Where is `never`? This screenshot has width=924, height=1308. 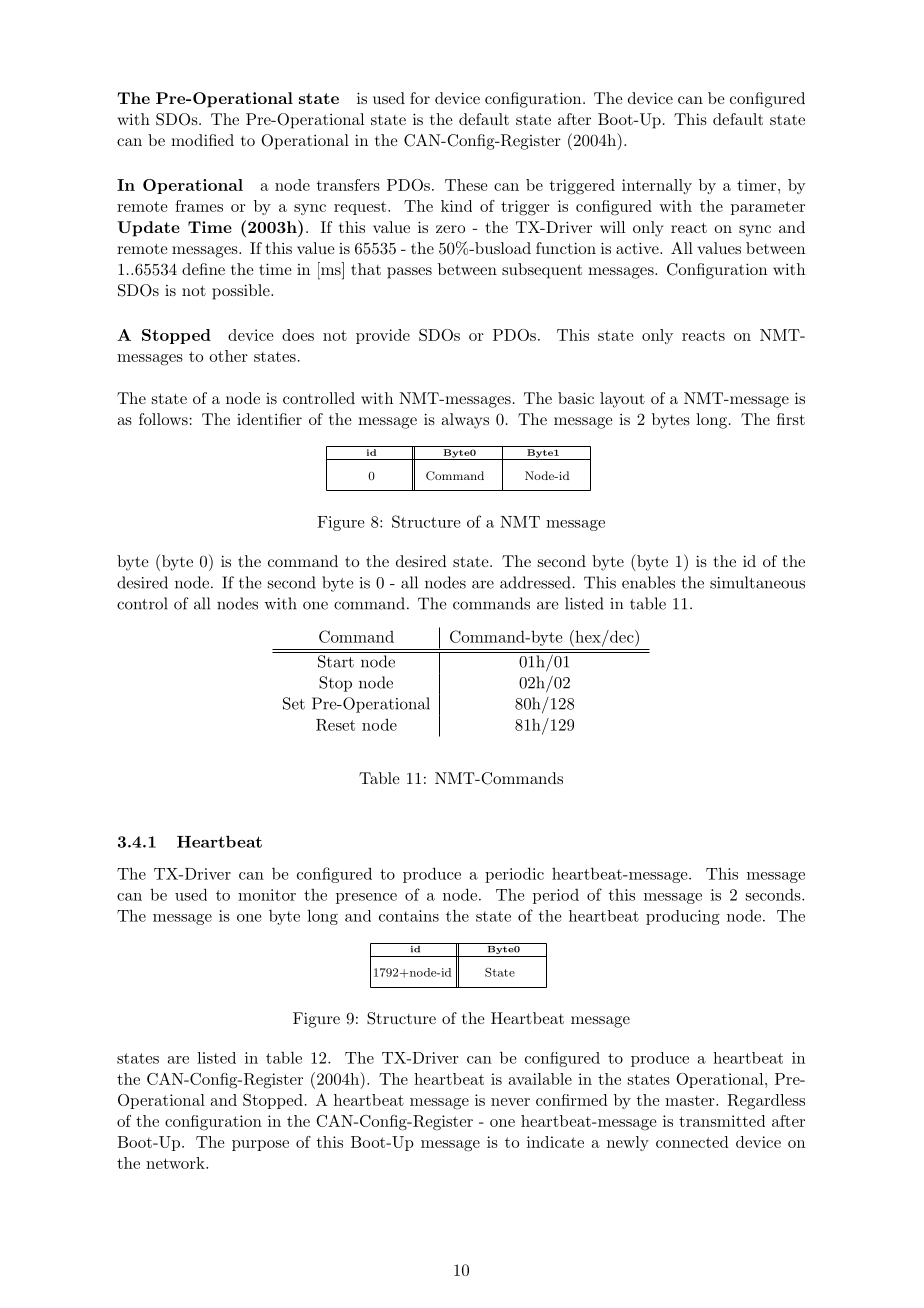 never is located at coordinates (510, 1102).
